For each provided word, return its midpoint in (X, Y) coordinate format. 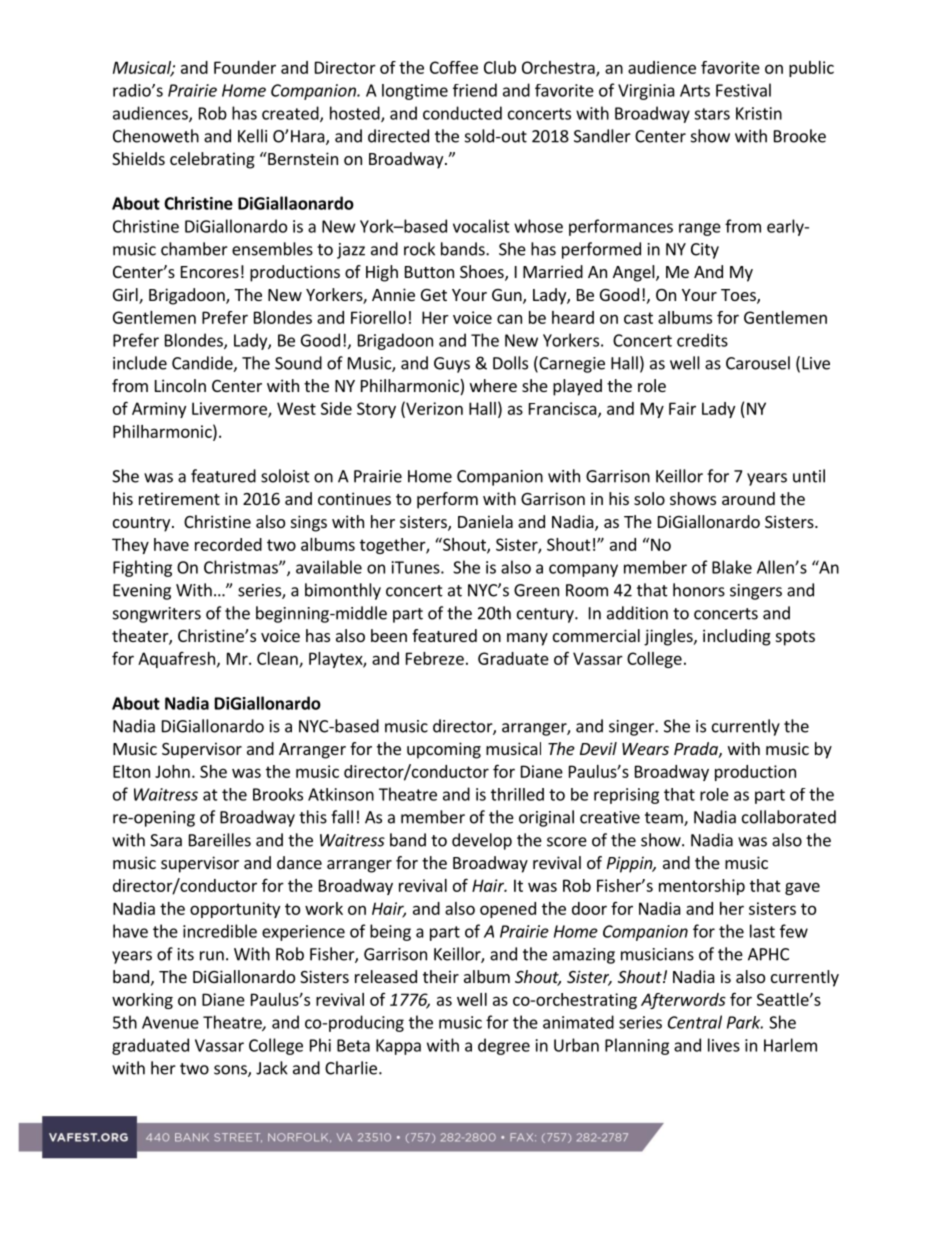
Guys (452, 365)
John (172, 771)
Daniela (485, 521)
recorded (228, 544)
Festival (743, 90)
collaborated (789, 817)
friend (475, 90)
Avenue (170, 1022)
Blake (732, 567)
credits (702, 340)
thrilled (517, 794)
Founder (245, 67)
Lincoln (180, 385)
